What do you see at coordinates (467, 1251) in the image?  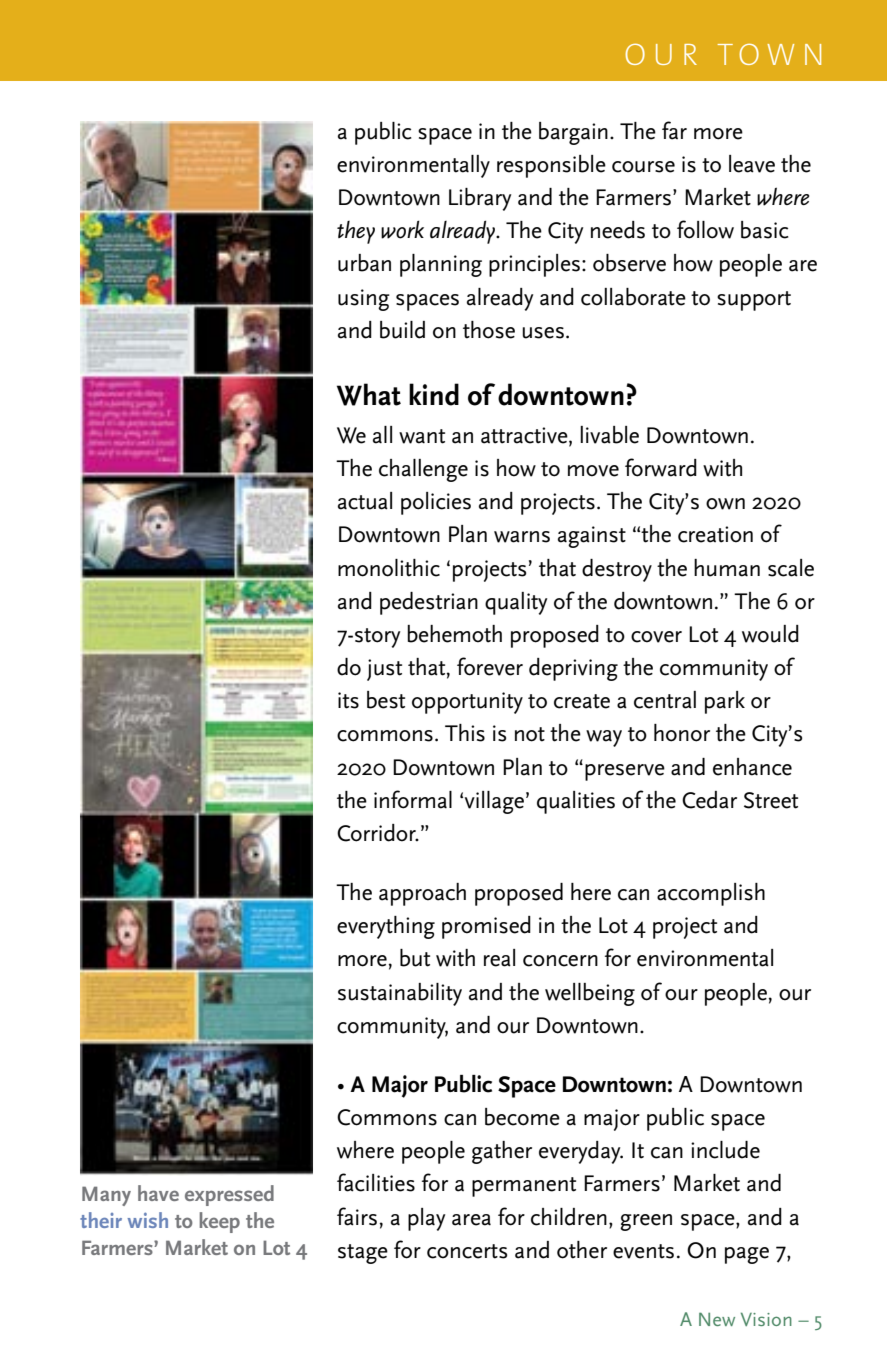 I see `concerts` at bounding box center [467, 1251].
